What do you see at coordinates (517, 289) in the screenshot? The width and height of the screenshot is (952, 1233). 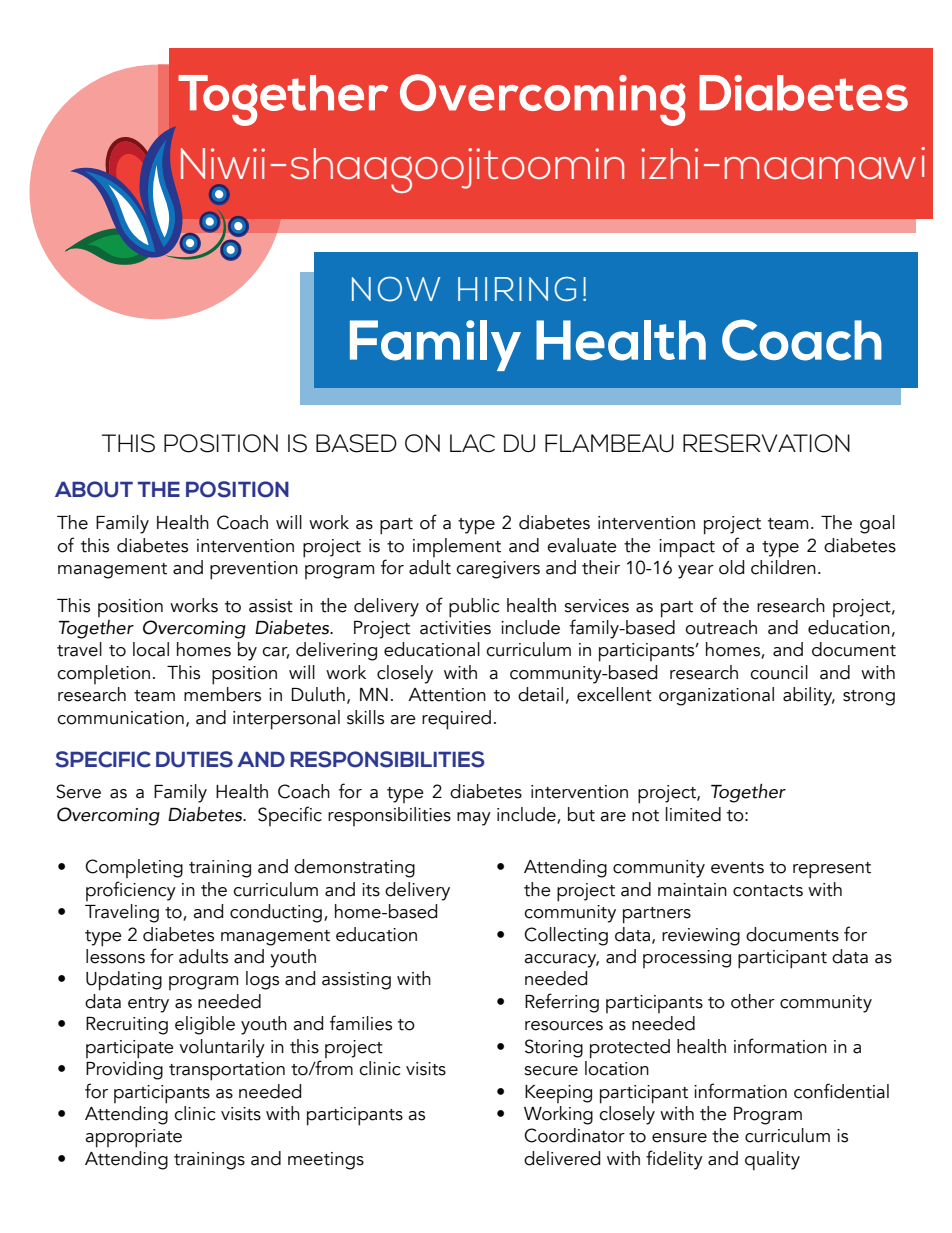 I see `HIRING` at bounding box center [517, 289].
